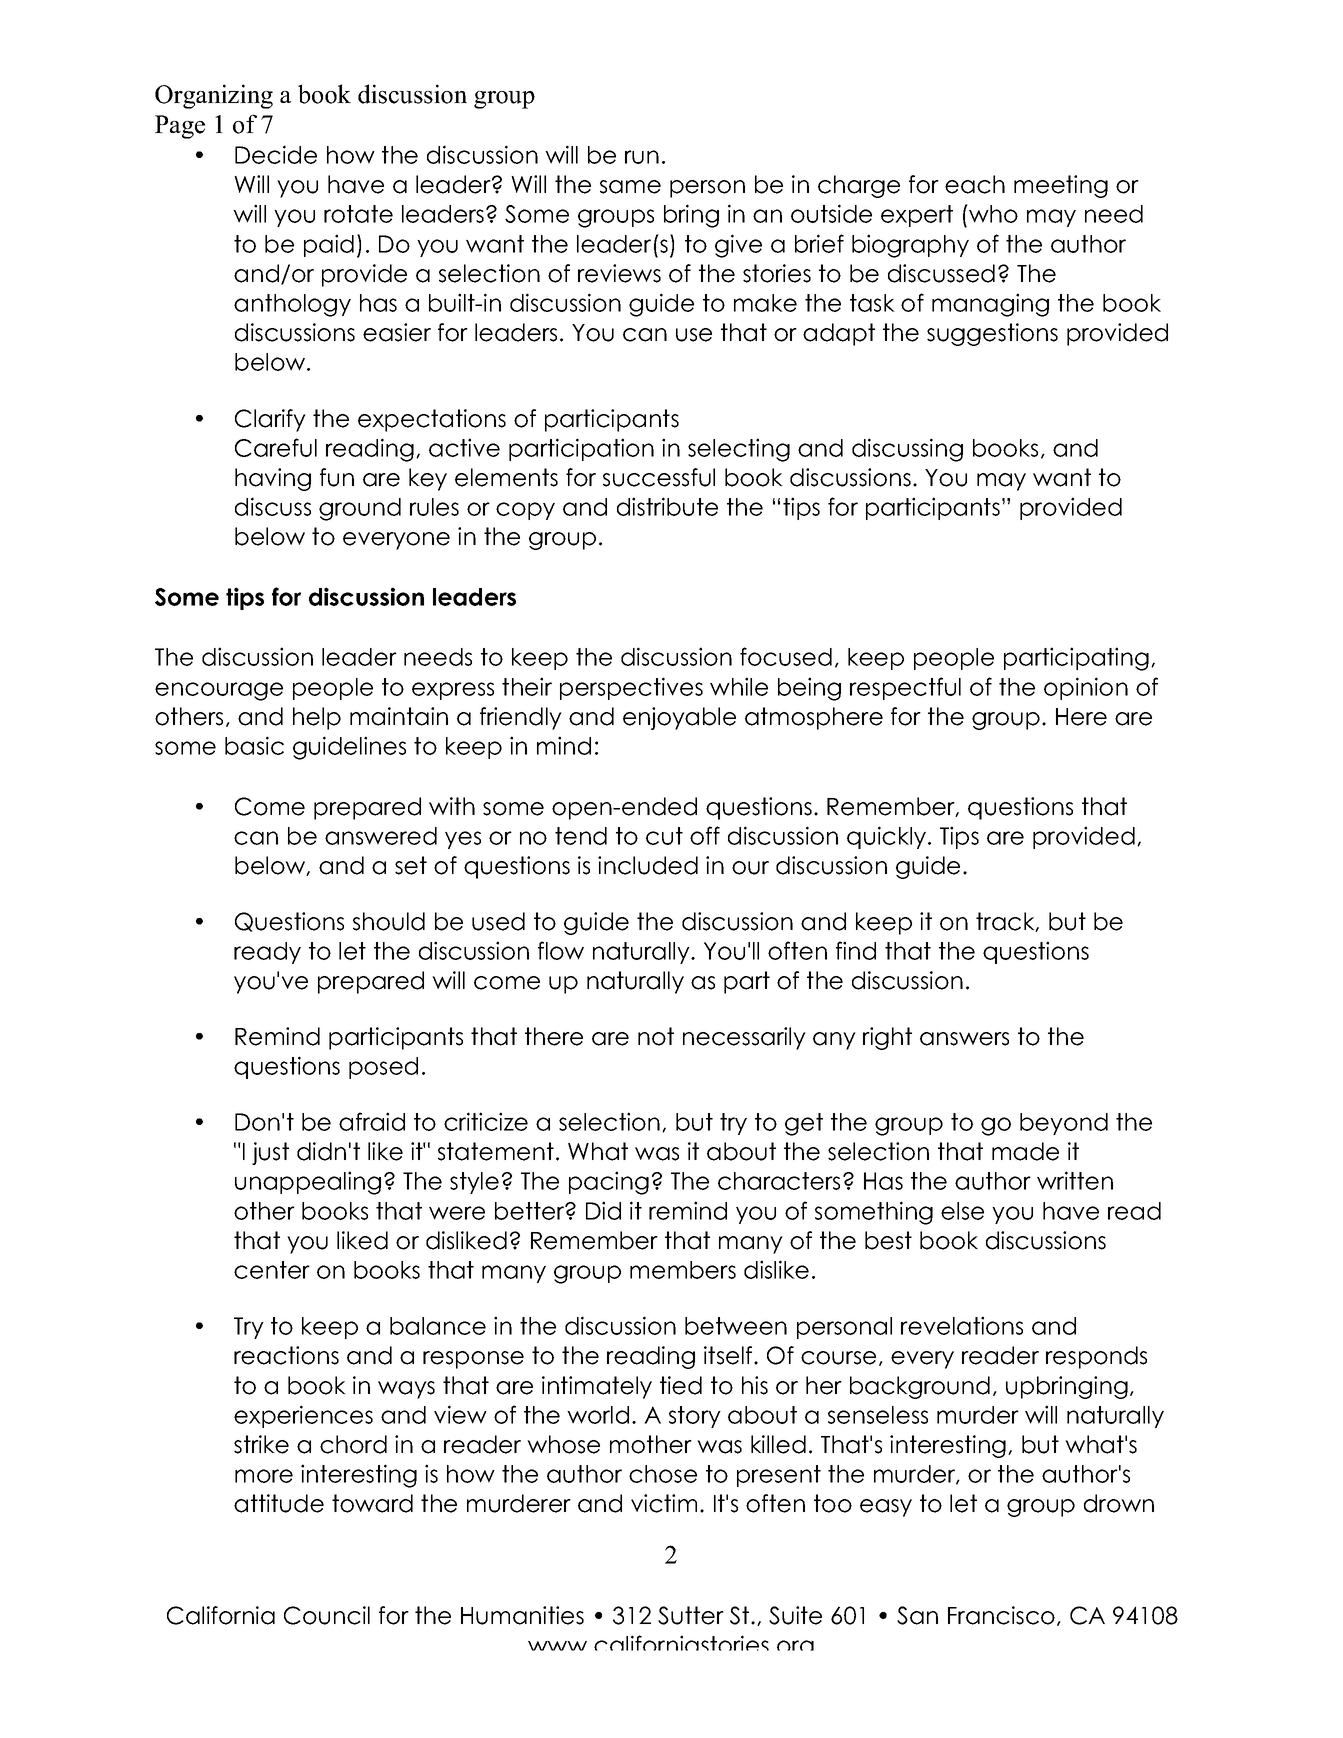 The height and width of the document is (1738, 1343). I want to click on run, so click(642, 157).
